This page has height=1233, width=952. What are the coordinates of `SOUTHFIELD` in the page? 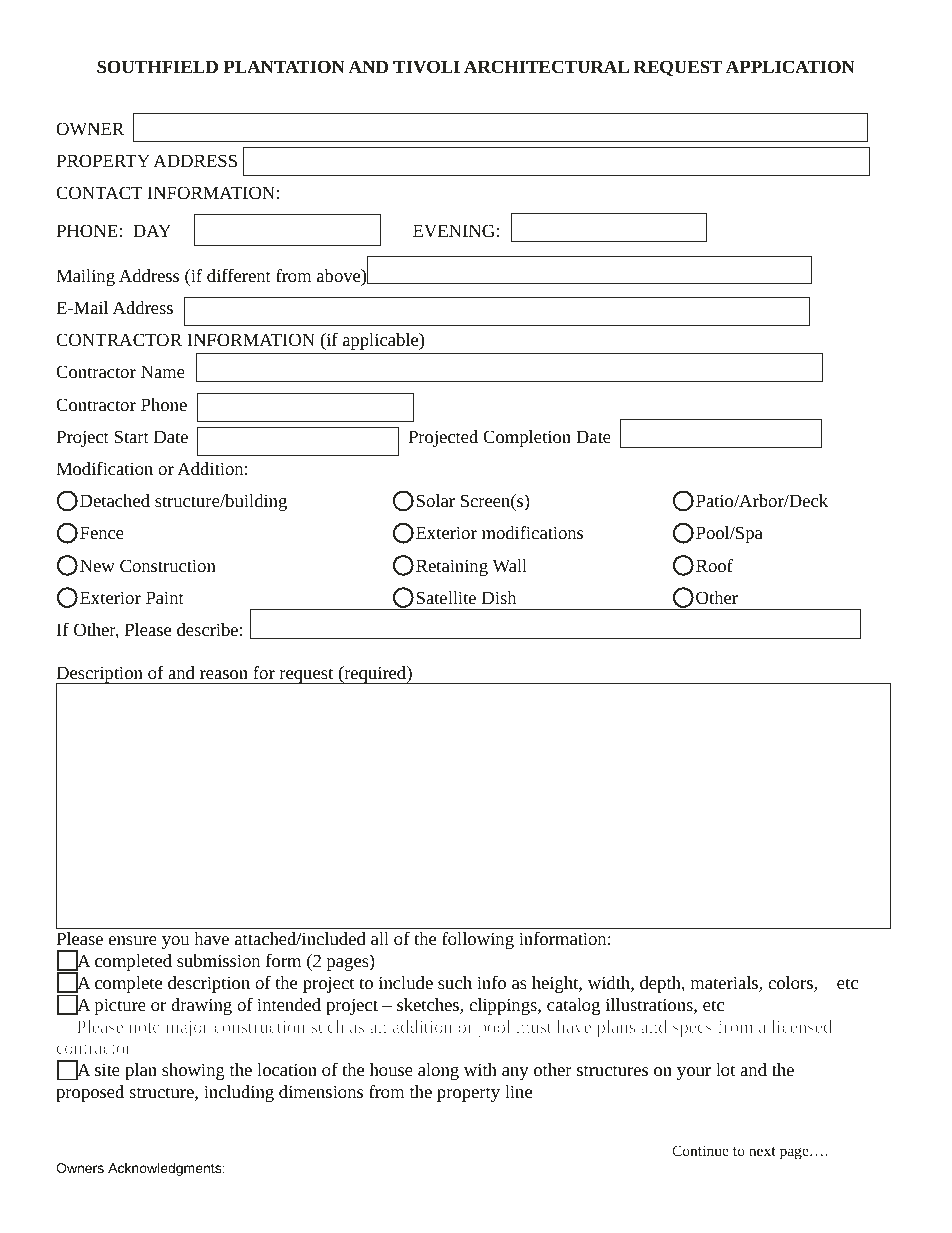 It's located at (157, 66).
